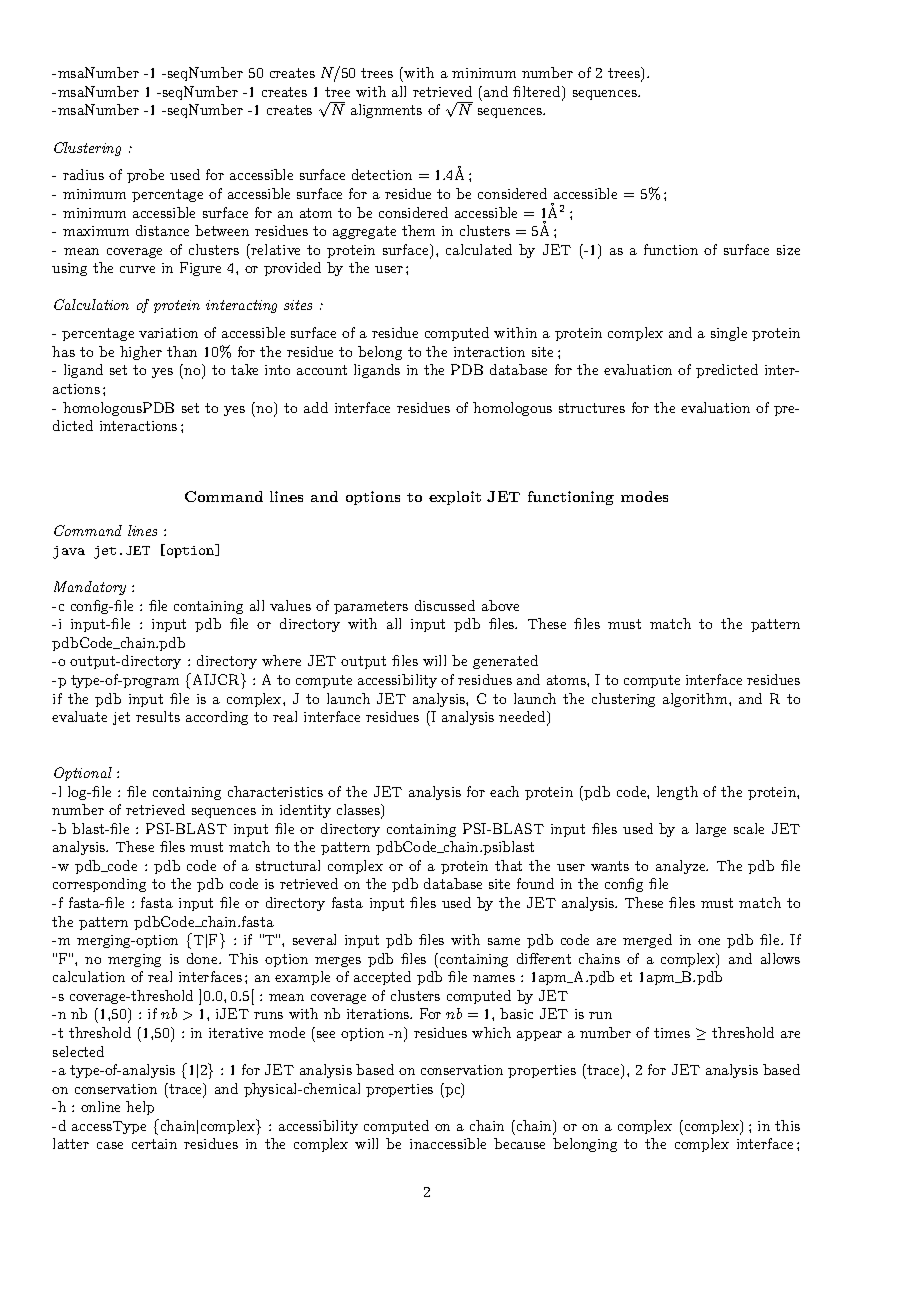 The width and height of the page is (924, 1308). What do you see at coordinates (445, 605) in the page?
I see `discussed` at bounding box center [445, 605].
